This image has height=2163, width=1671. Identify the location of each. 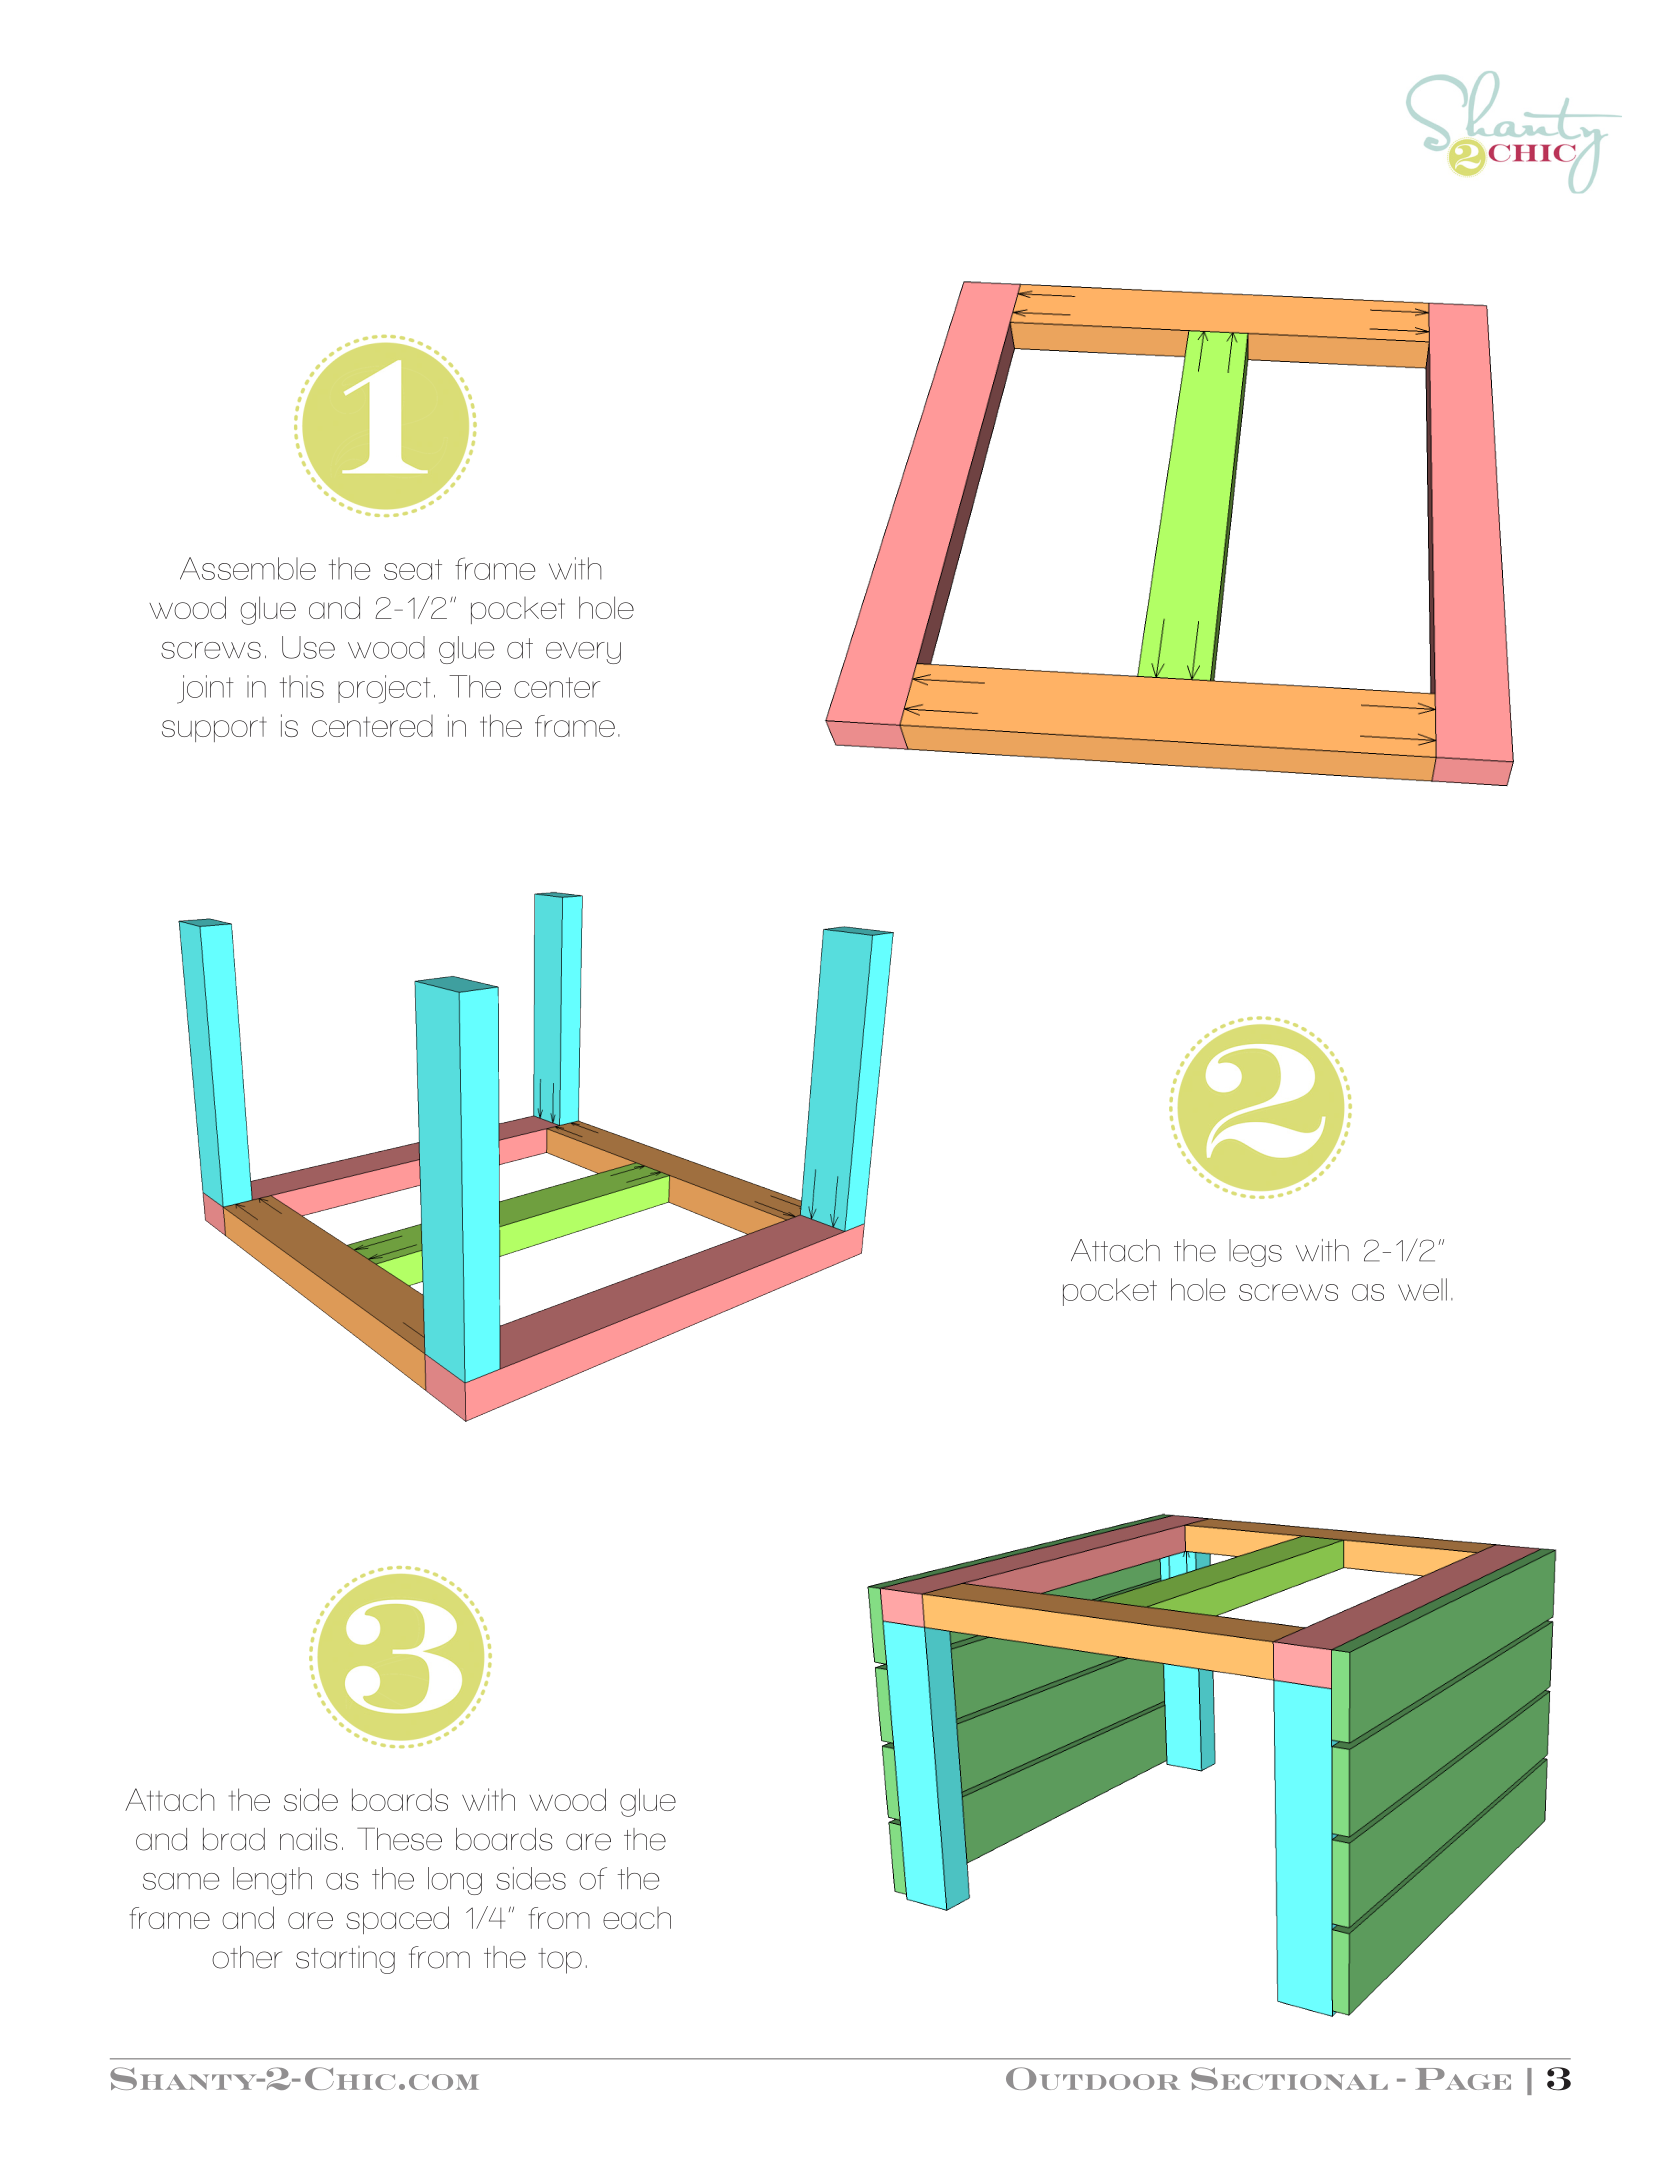
(637, 1918).
